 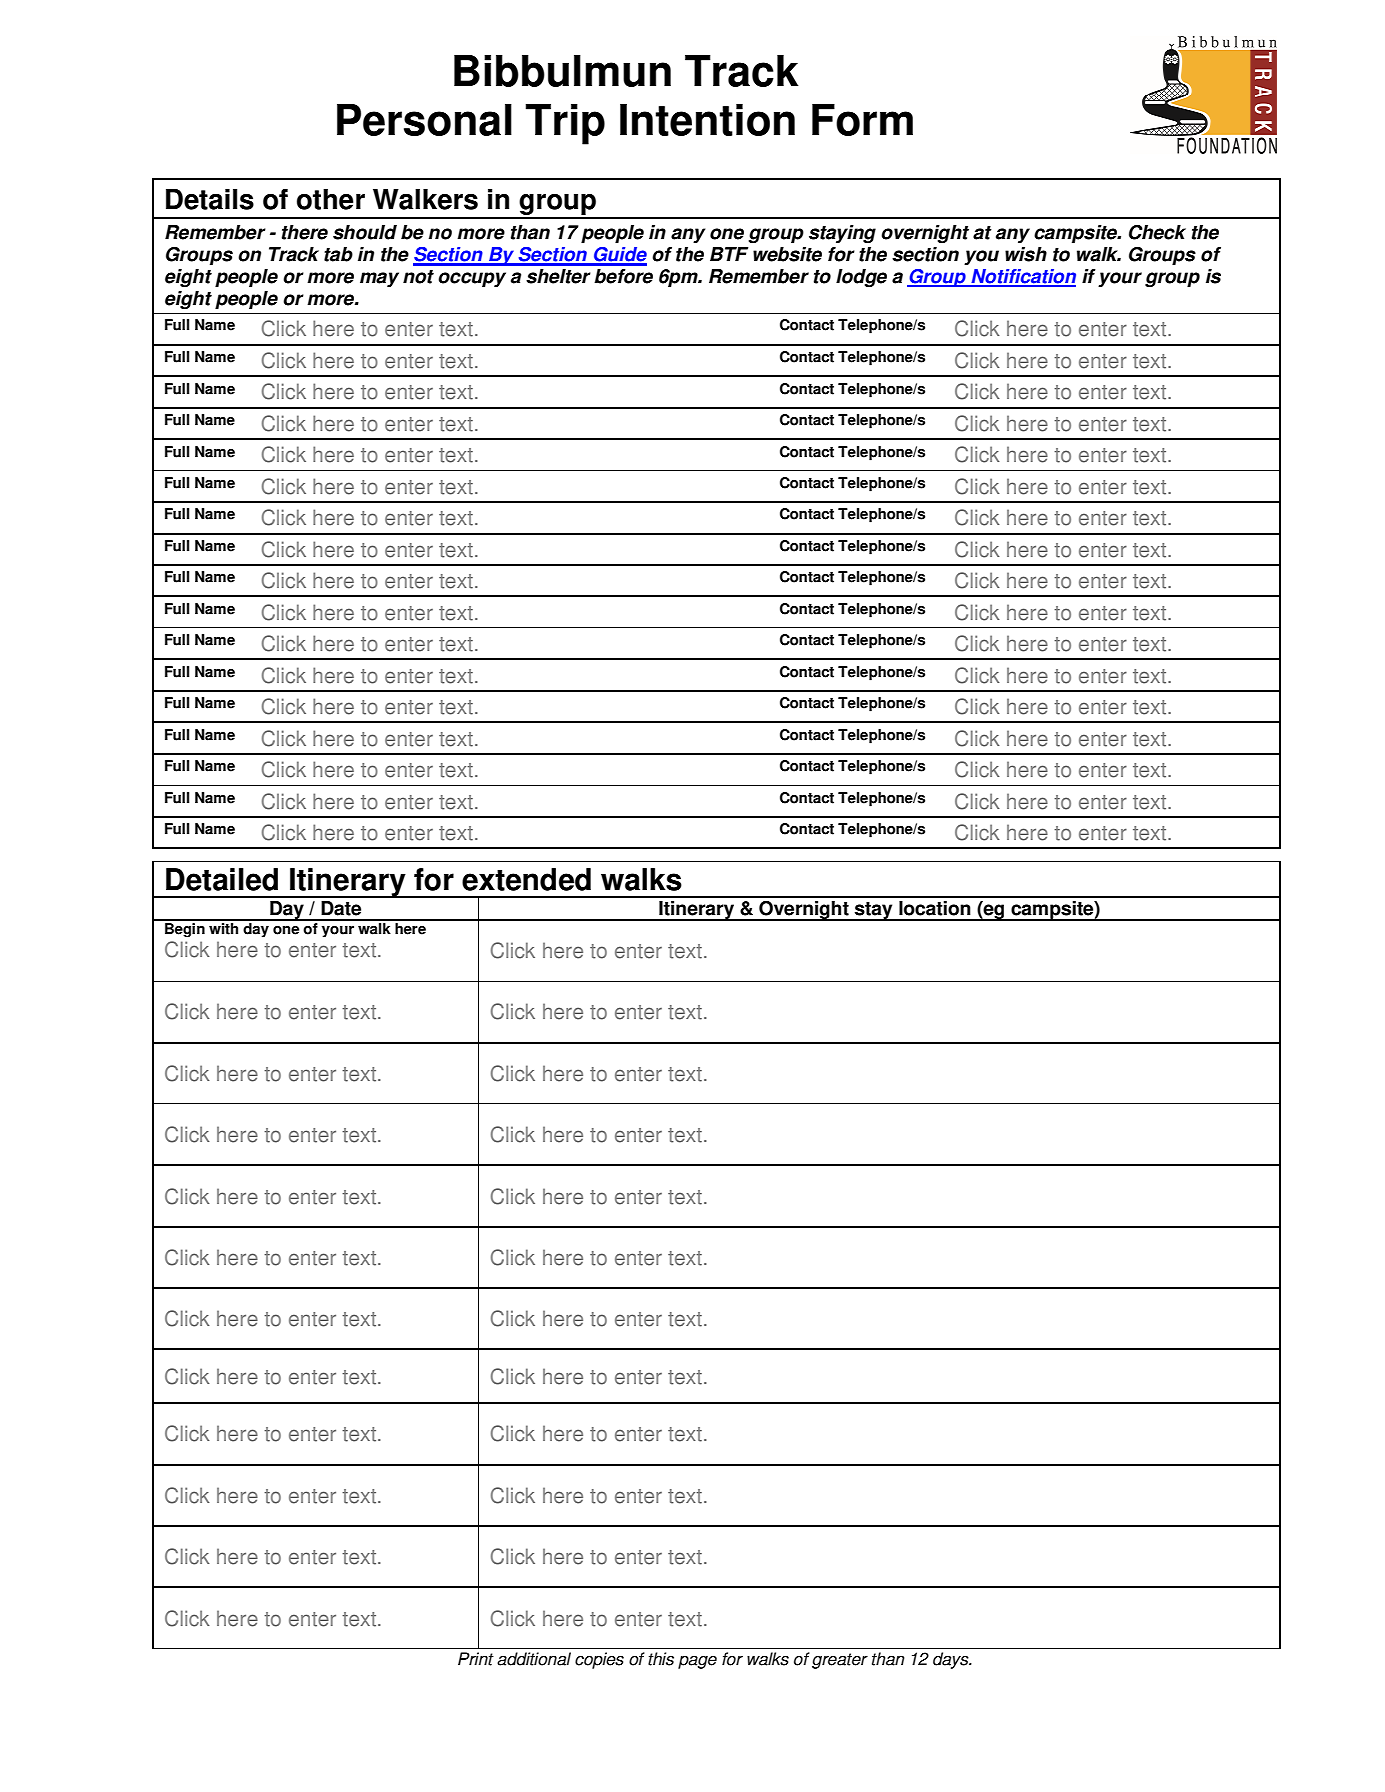 I want to click on Notification, so click(x=1022, y=277).
